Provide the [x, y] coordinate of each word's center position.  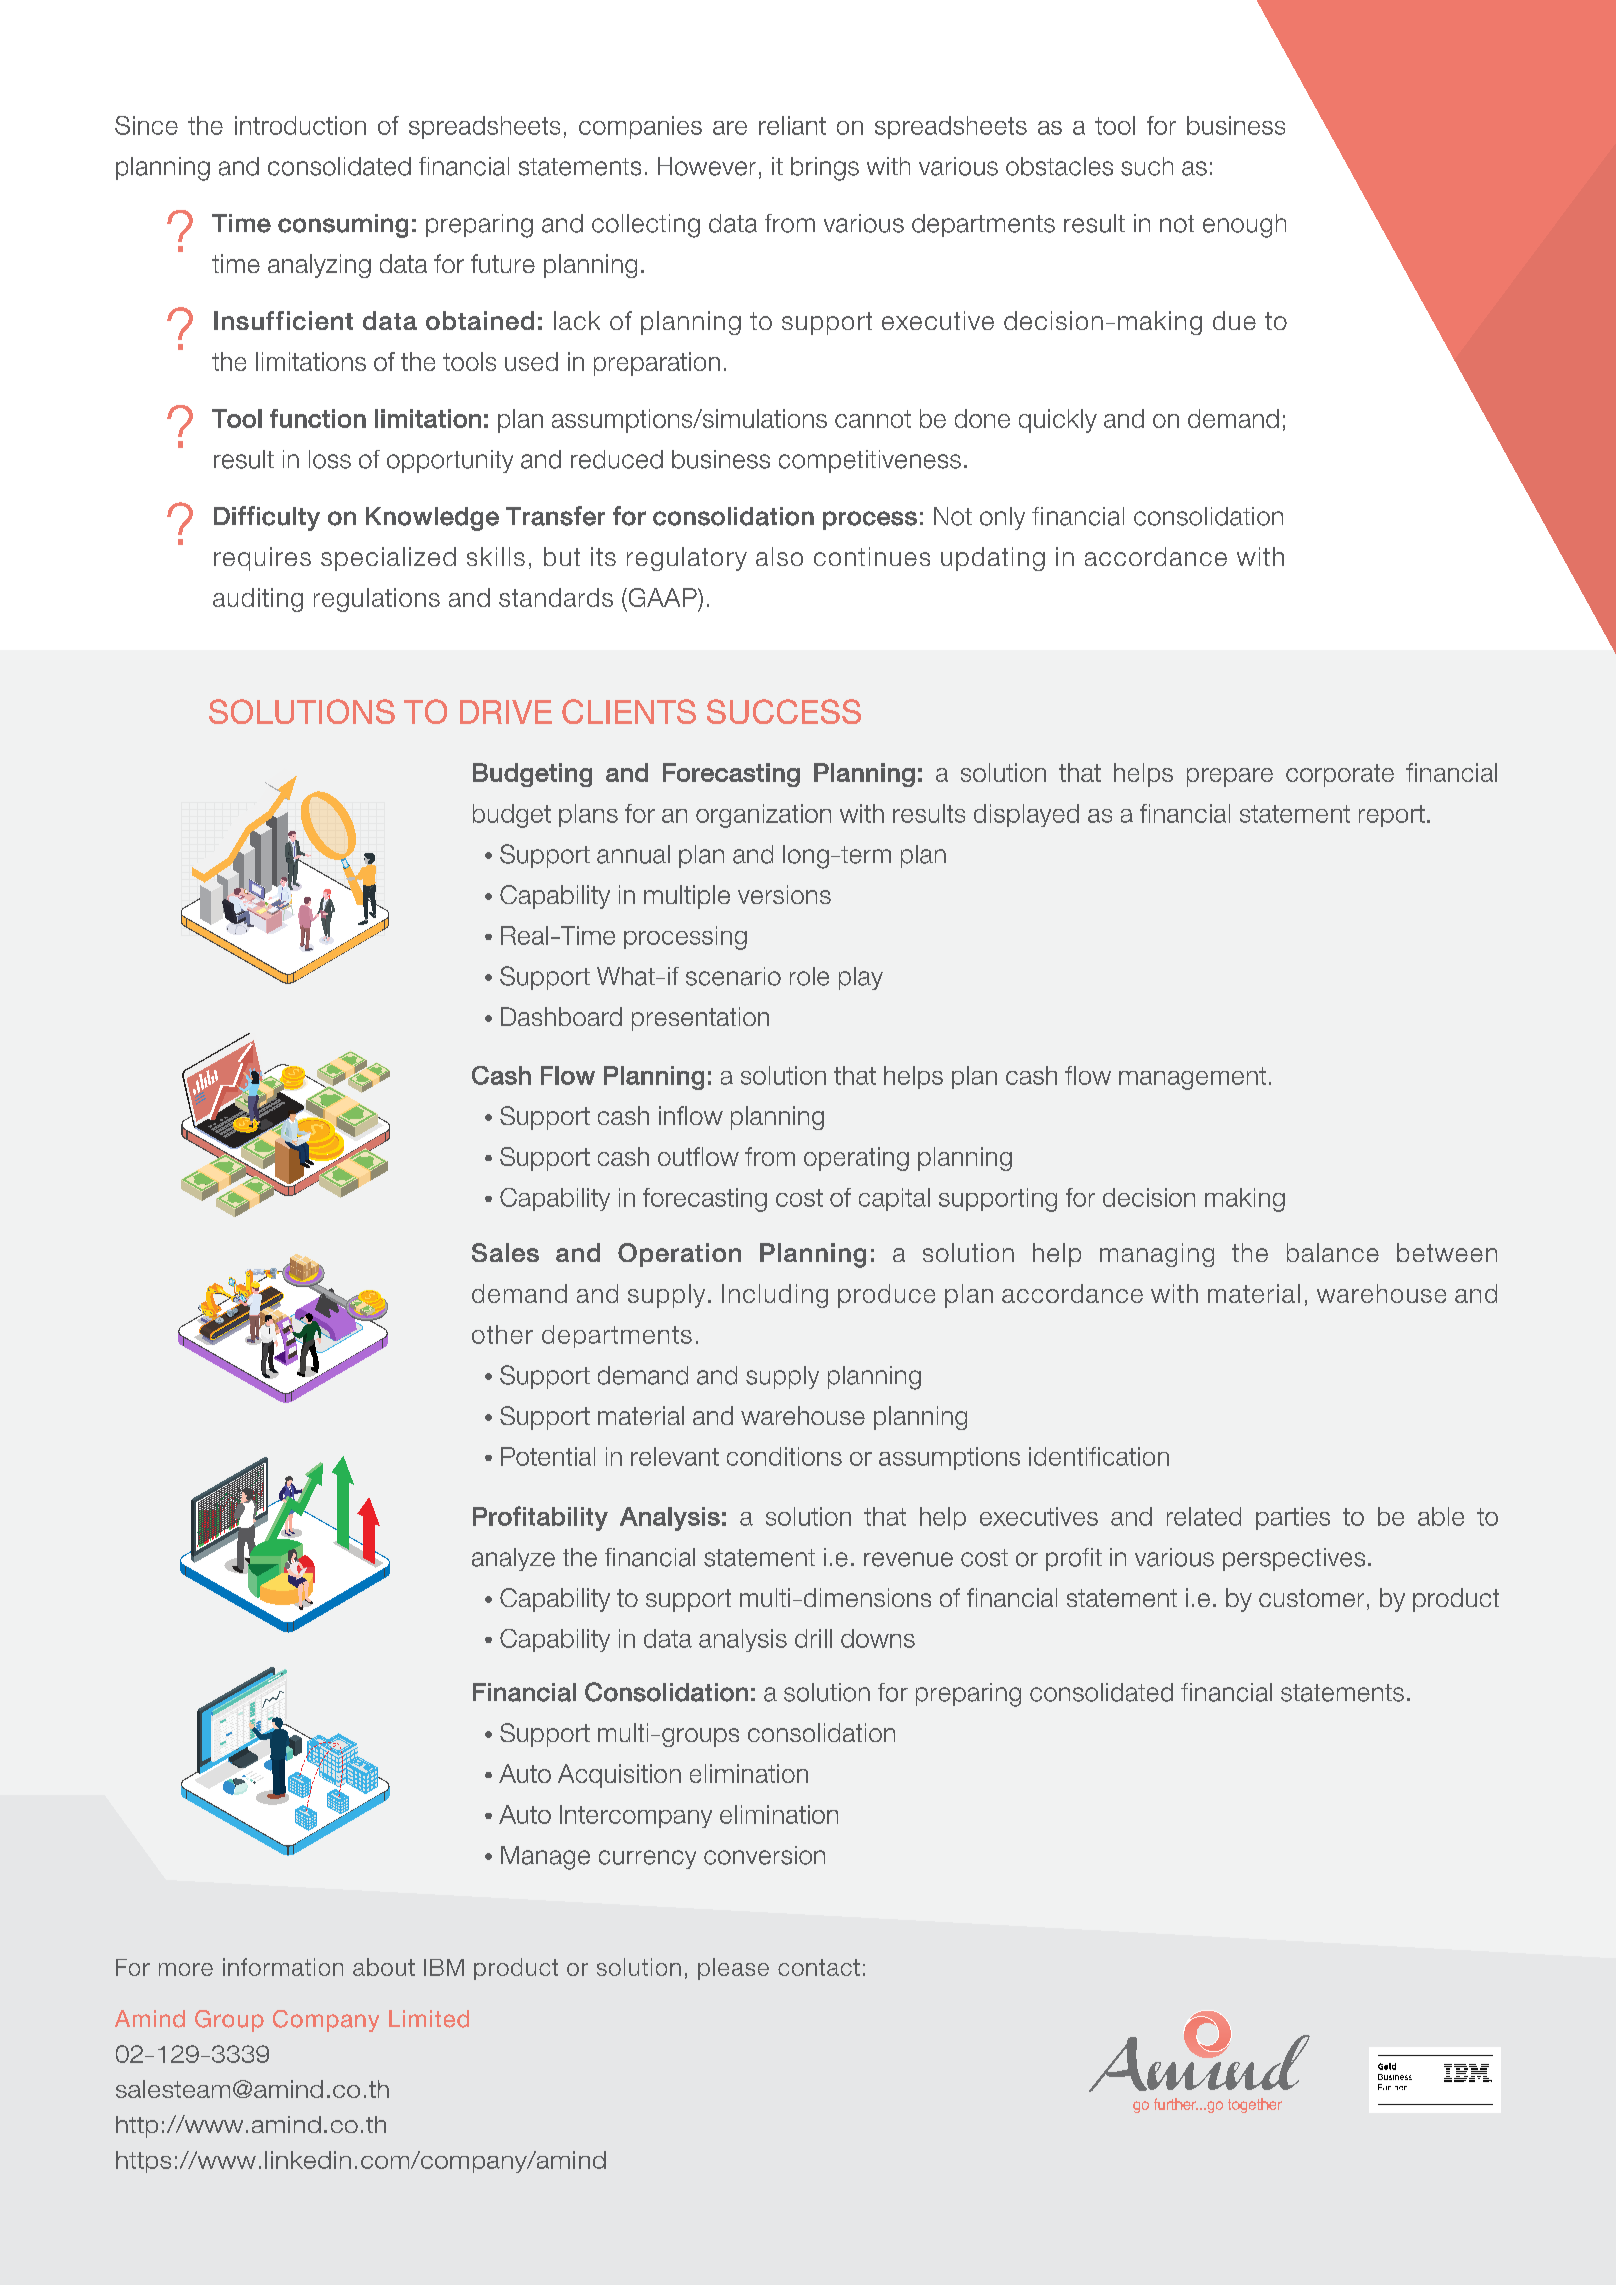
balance [1333, 1252]
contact [819, 1967]
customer [1311, 1598]
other [502, 1334]
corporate [1340, 775]
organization [763, 816]
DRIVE [506, 712]
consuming [343, 226]
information [283, 1967]
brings [825, 169]
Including [775, 1296]
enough [1244, 226]
